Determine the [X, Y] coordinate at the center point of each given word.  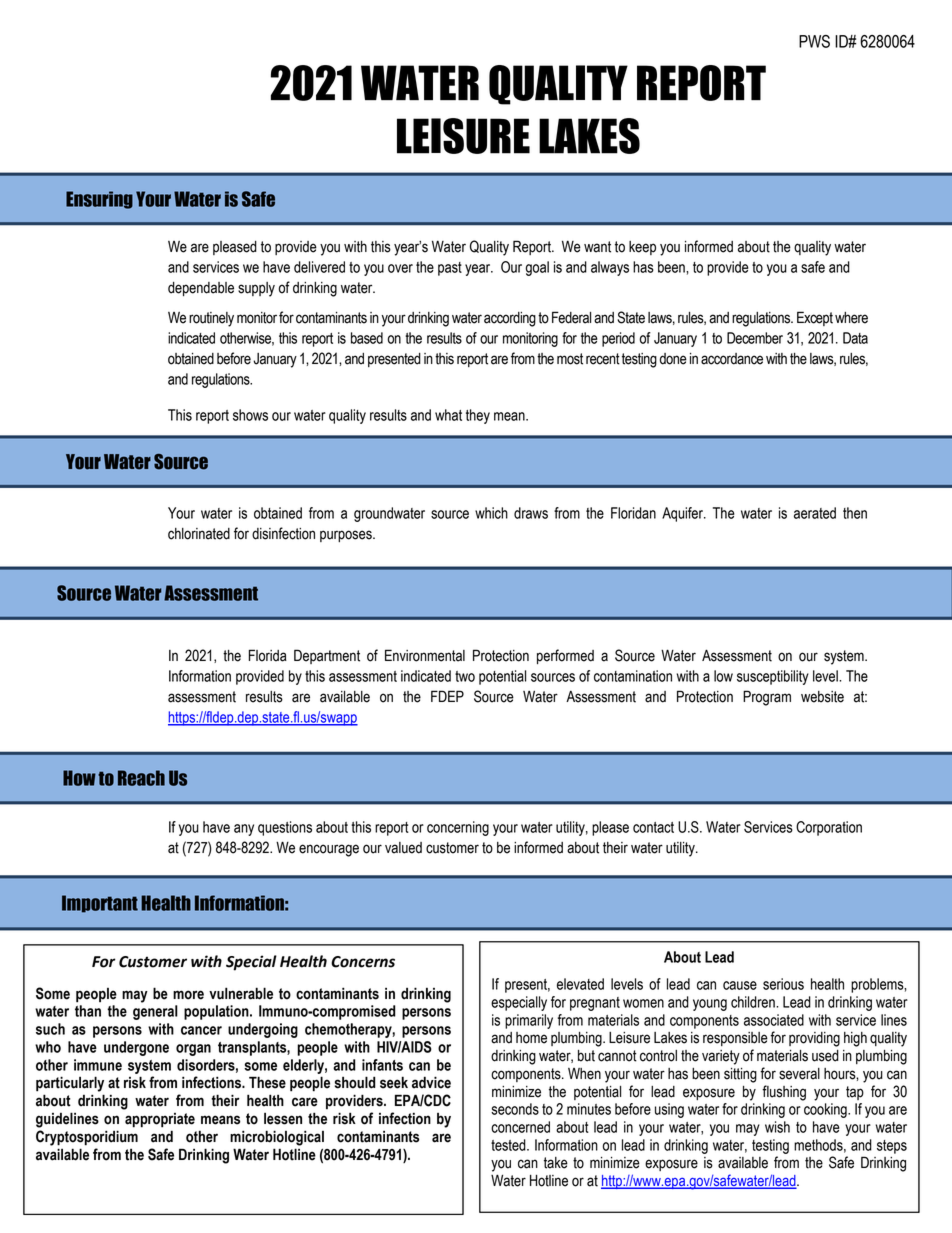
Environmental [425, 655]
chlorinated [199, 534]
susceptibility [773, 677]
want [597, 247]
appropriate [160, 1120]
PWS [814, 41]
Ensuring [99, 200]
